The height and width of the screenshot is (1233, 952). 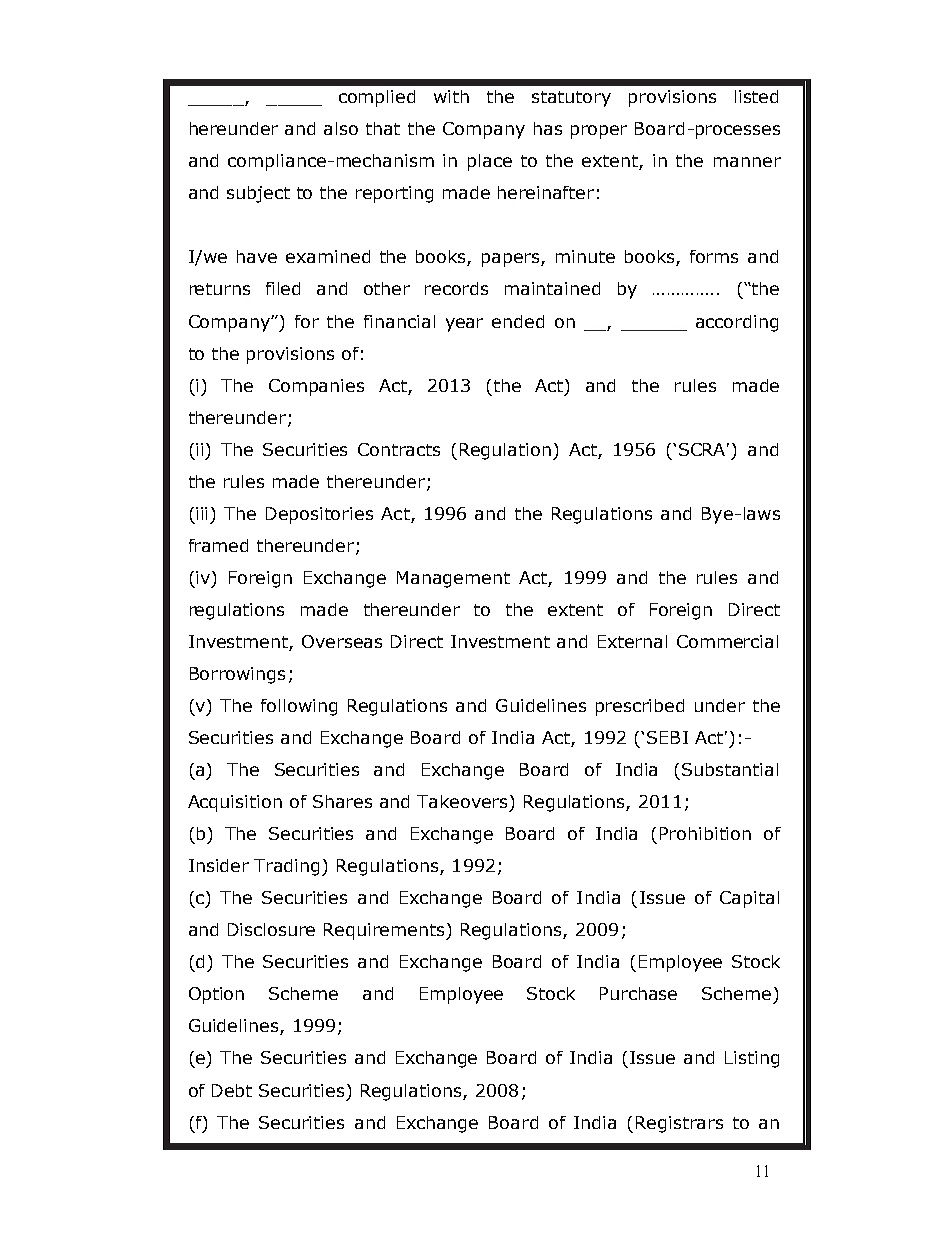 I want to click on Purchase, so click(x=638, y=993).
